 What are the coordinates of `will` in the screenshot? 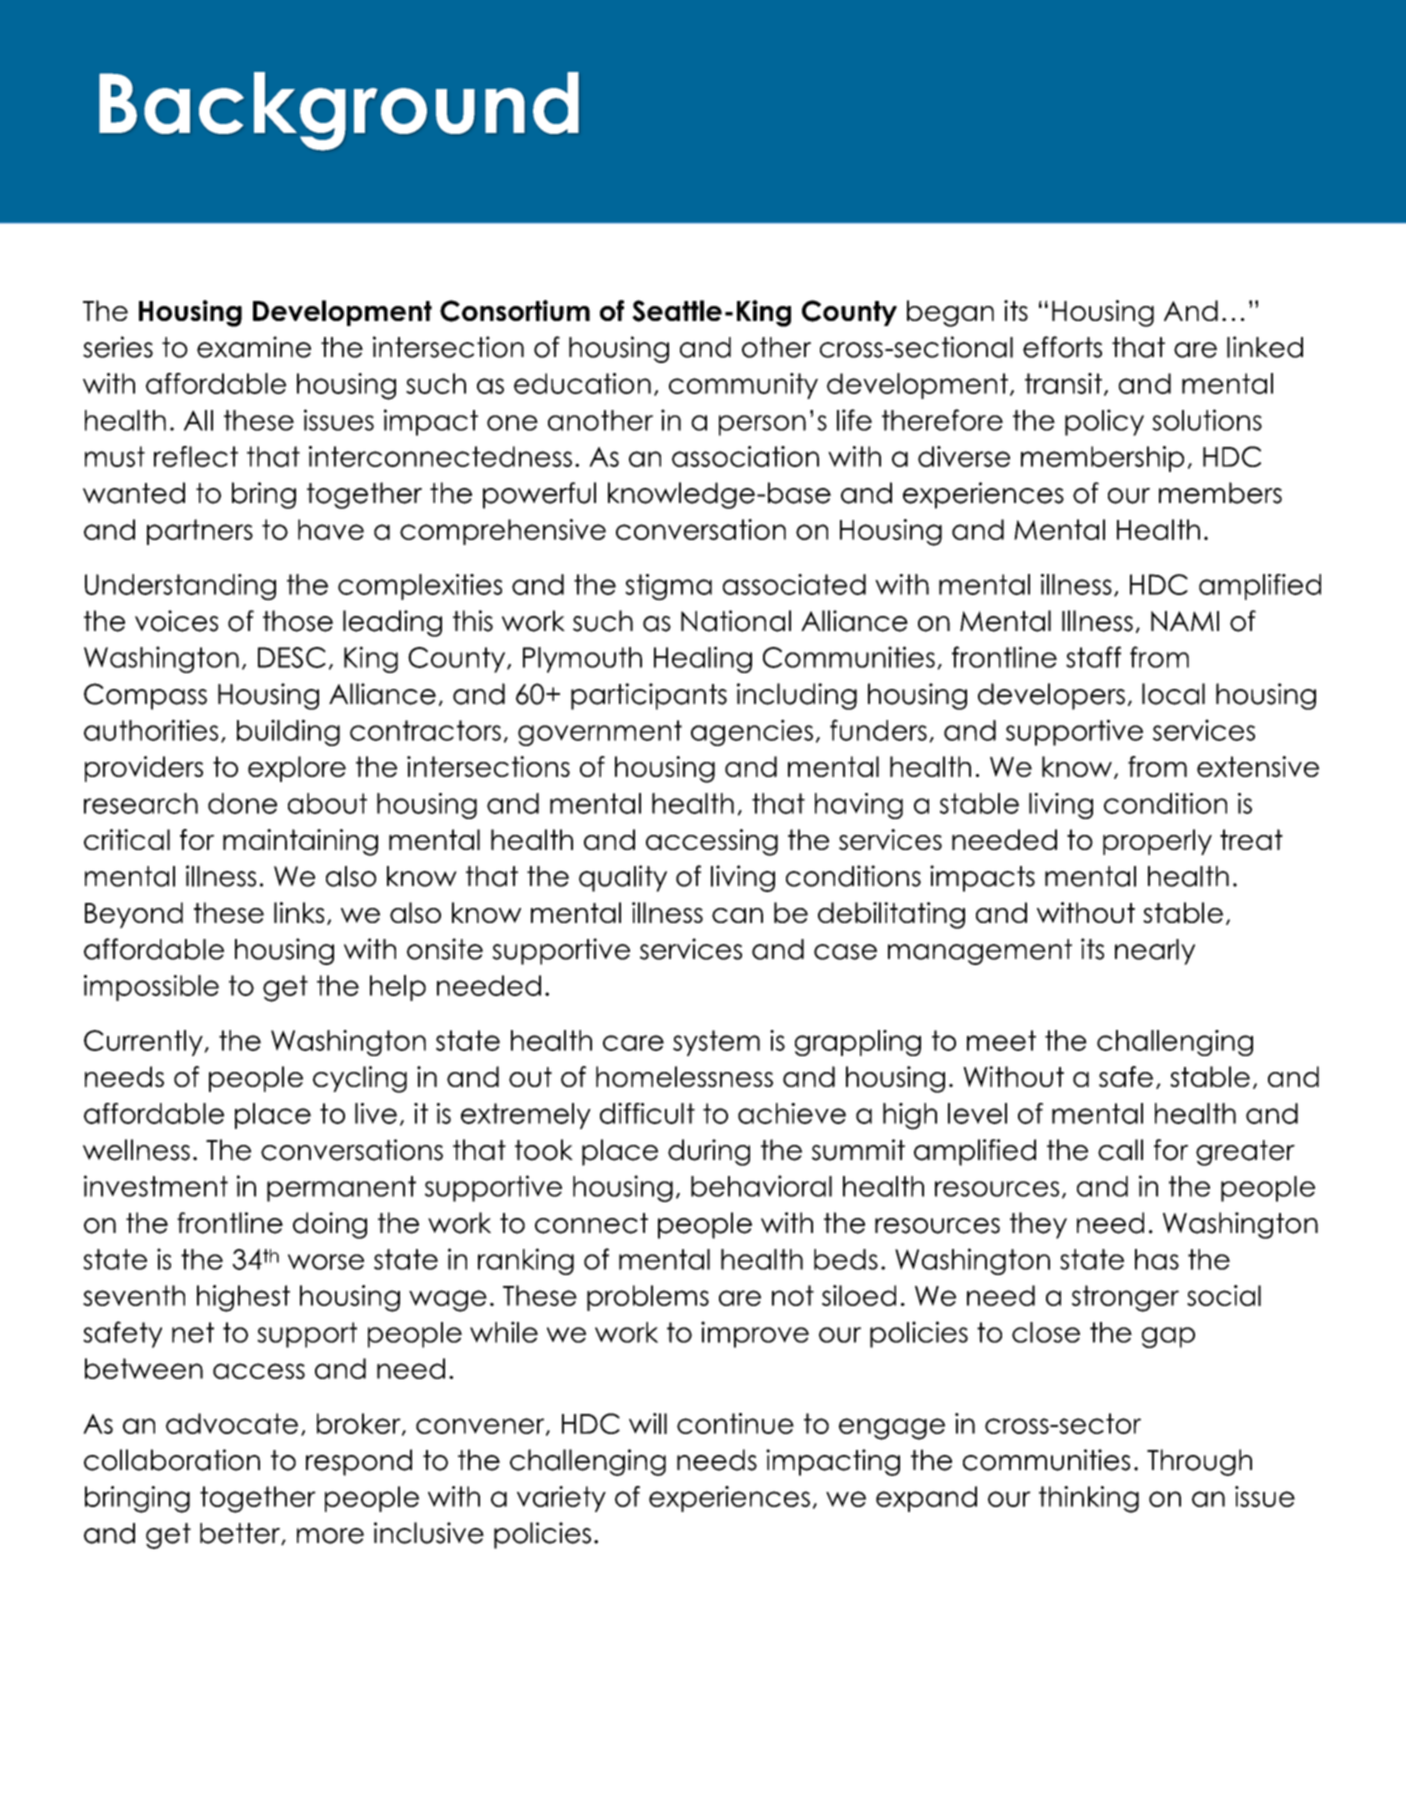 It's located at (648, 1423).
